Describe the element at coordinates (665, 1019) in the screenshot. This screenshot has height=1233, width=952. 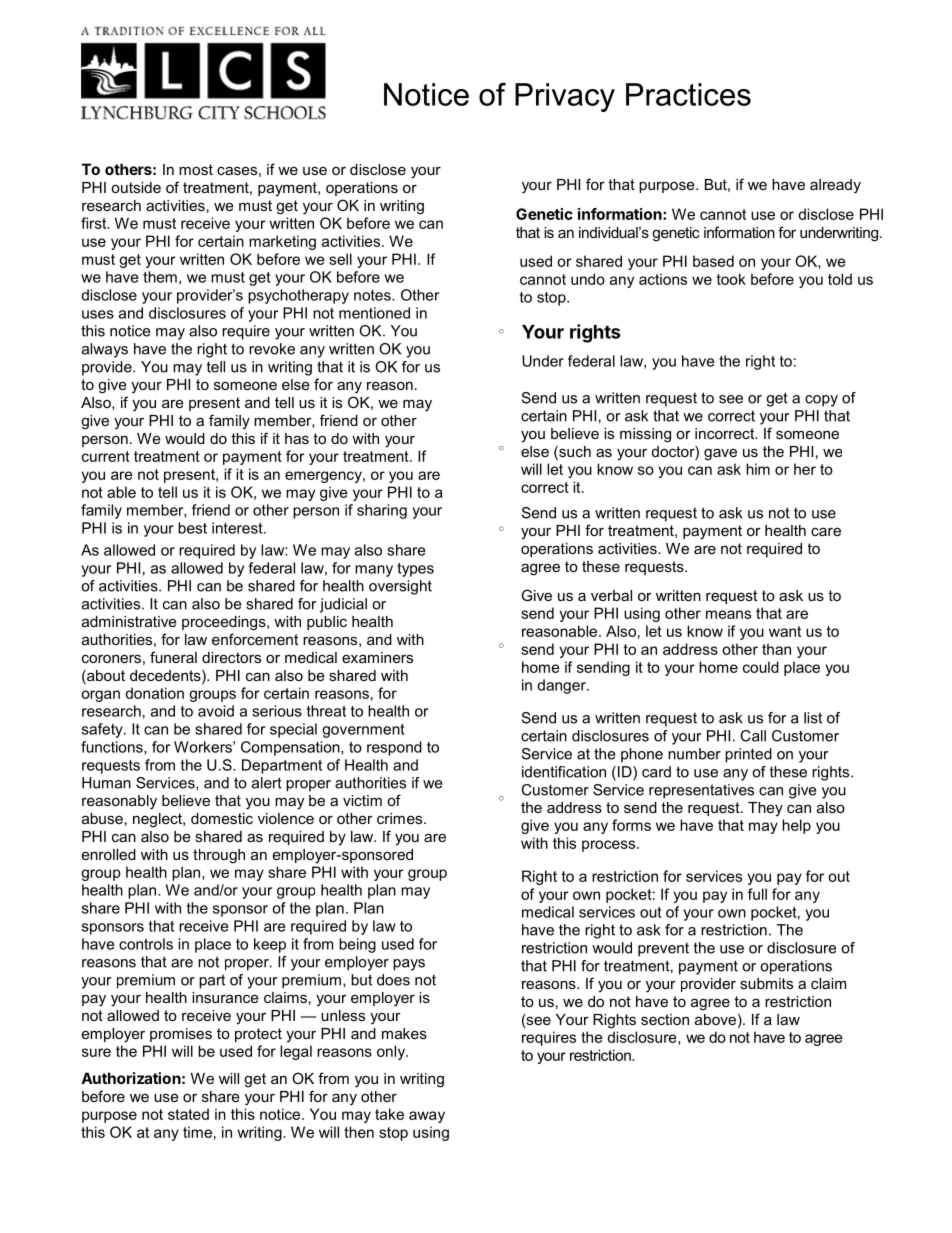
I see `section` at that location.
